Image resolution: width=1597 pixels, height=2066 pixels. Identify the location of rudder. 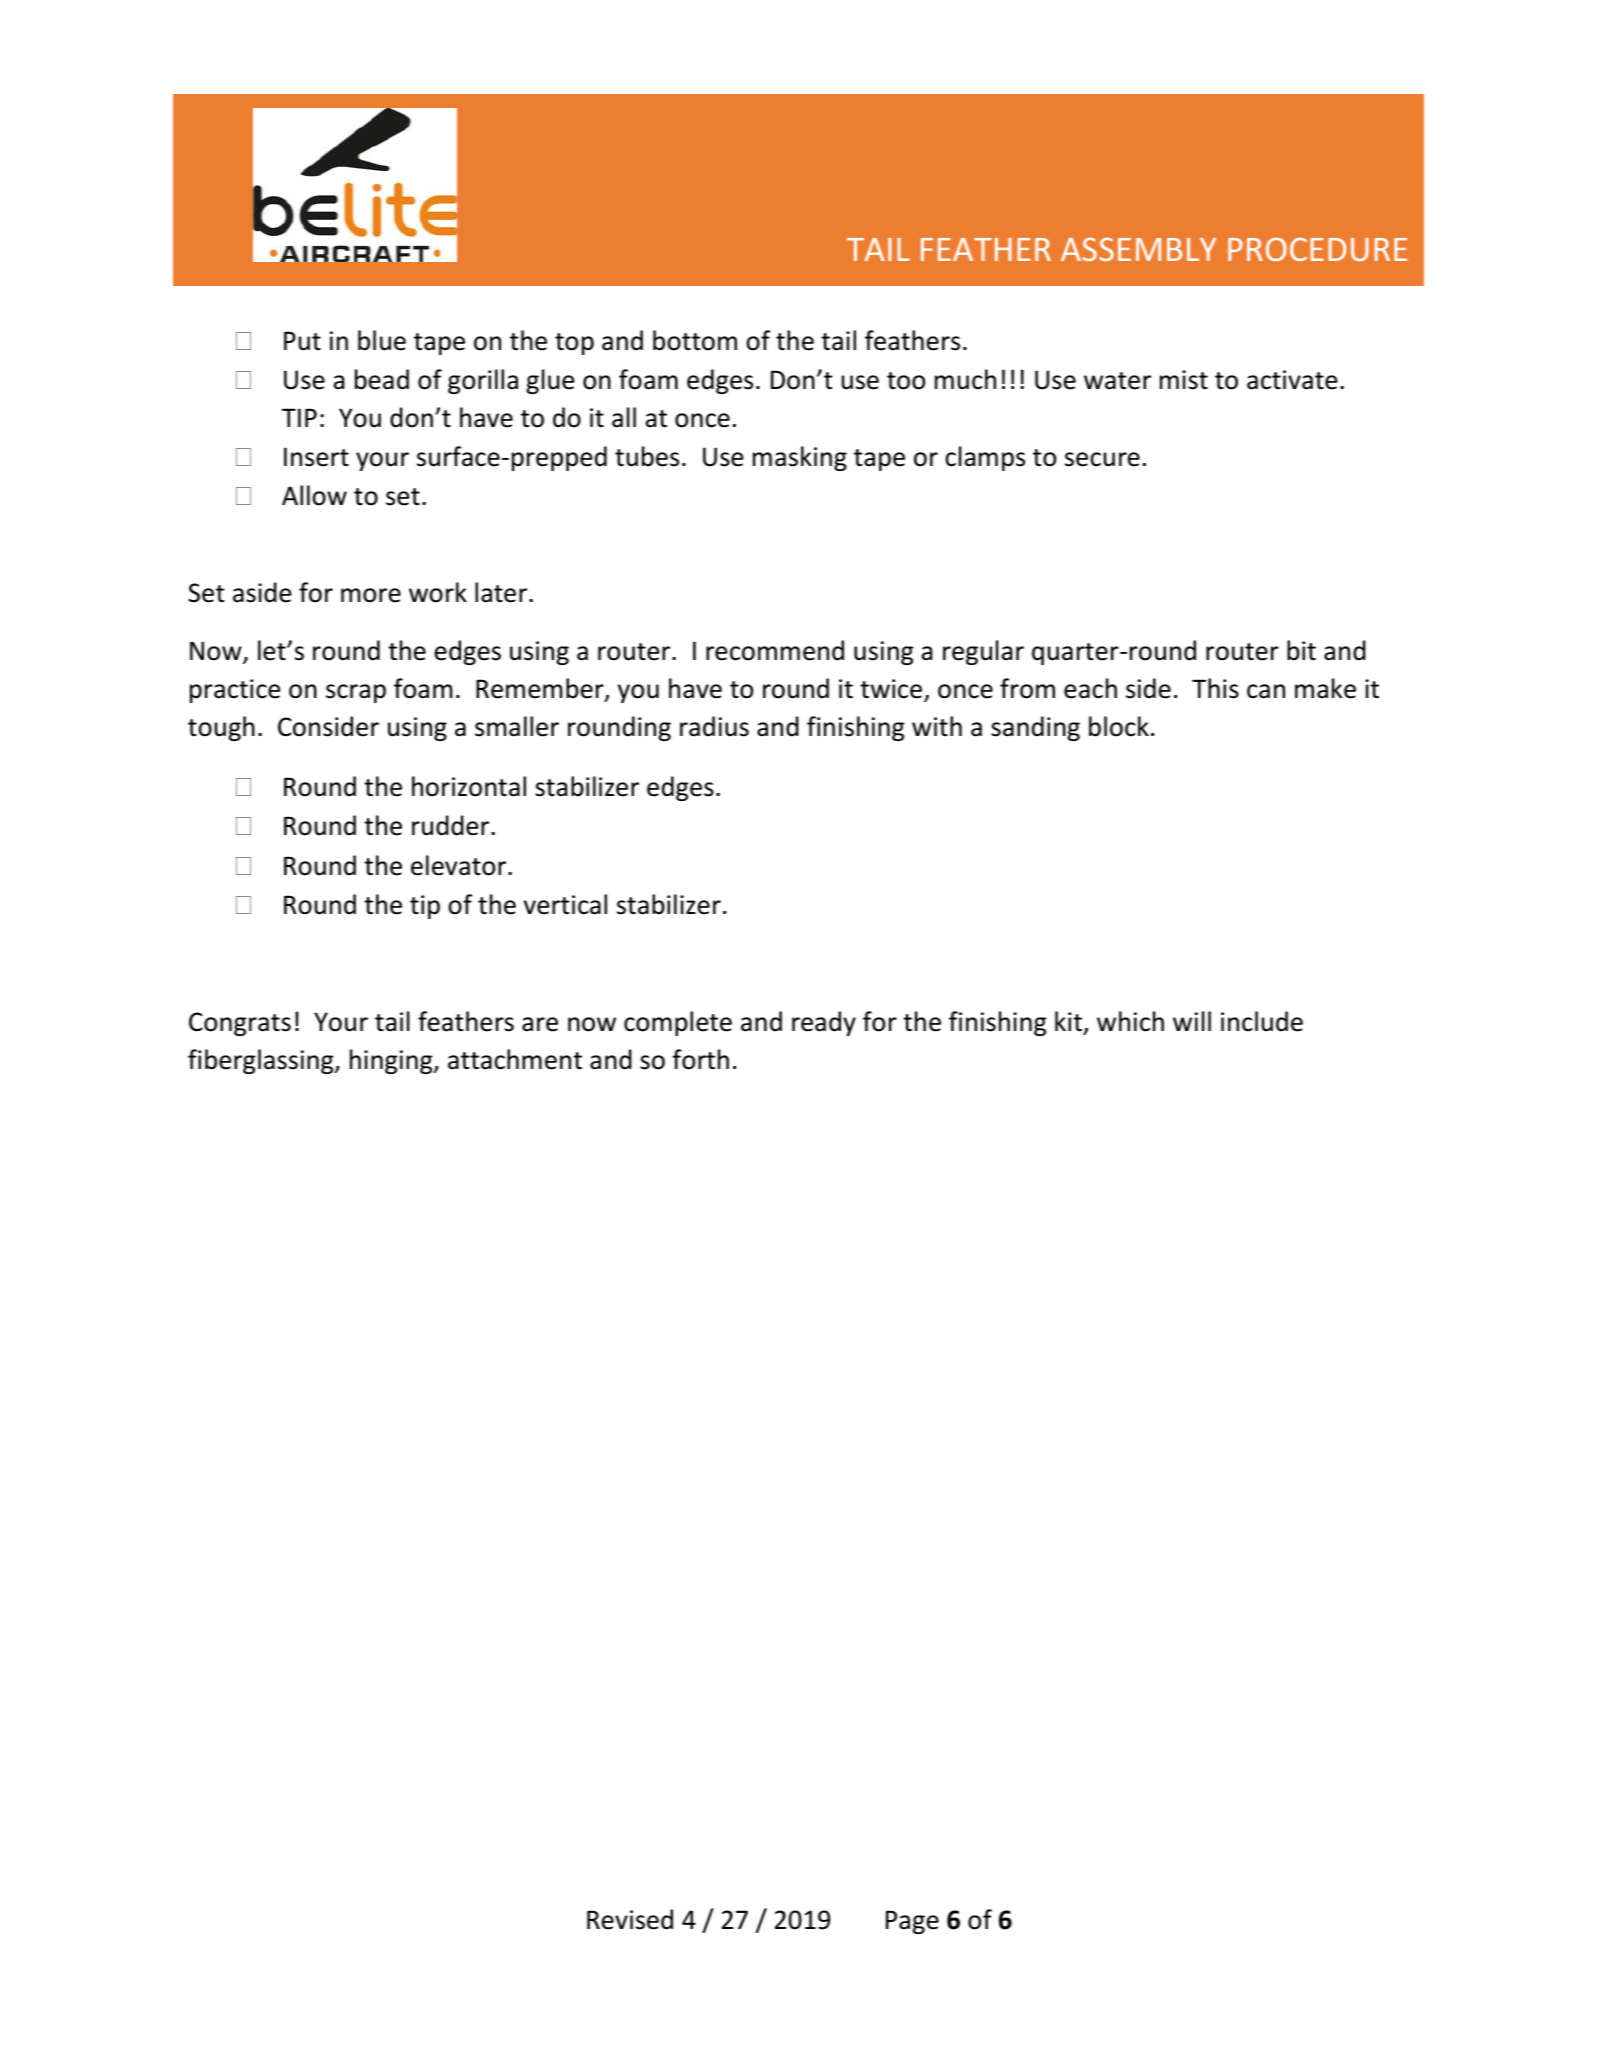
(452, 825).
